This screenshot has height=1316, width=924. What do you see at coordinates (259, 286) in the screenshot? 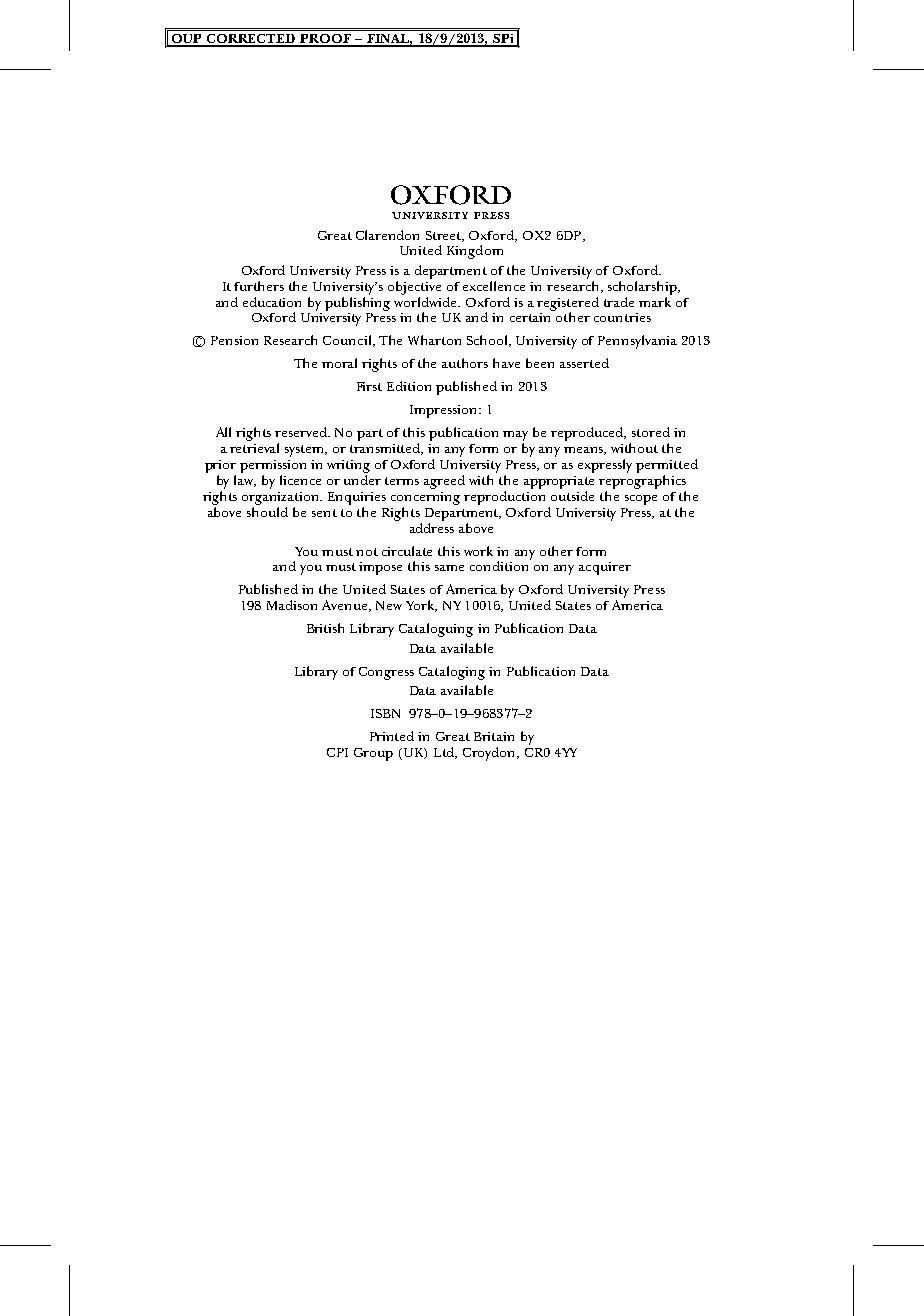
I see `furthers` at bounding box center [259, 286].
